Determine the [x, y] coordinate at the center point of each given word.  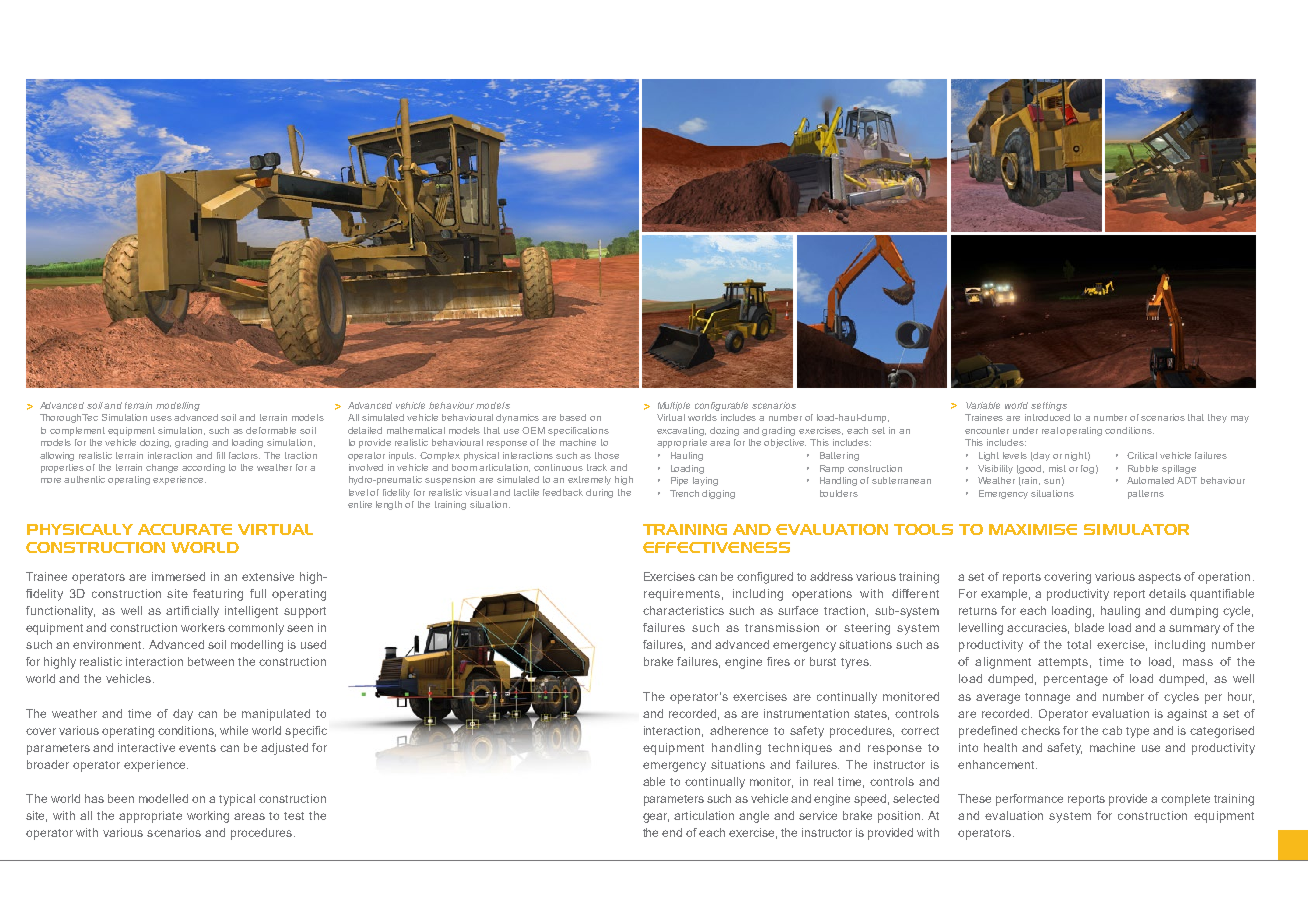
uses [163, 418]
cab [1112, 730]
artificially [192, 612]
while [234, 730]
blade [1089, 627]
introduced [1047, 417]
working [208, 817]
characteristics [683, 610]
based [573, 417]
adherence [739, 730]
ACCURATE [185, 529]
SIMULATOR [1136, 529]
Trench [684, 493]
